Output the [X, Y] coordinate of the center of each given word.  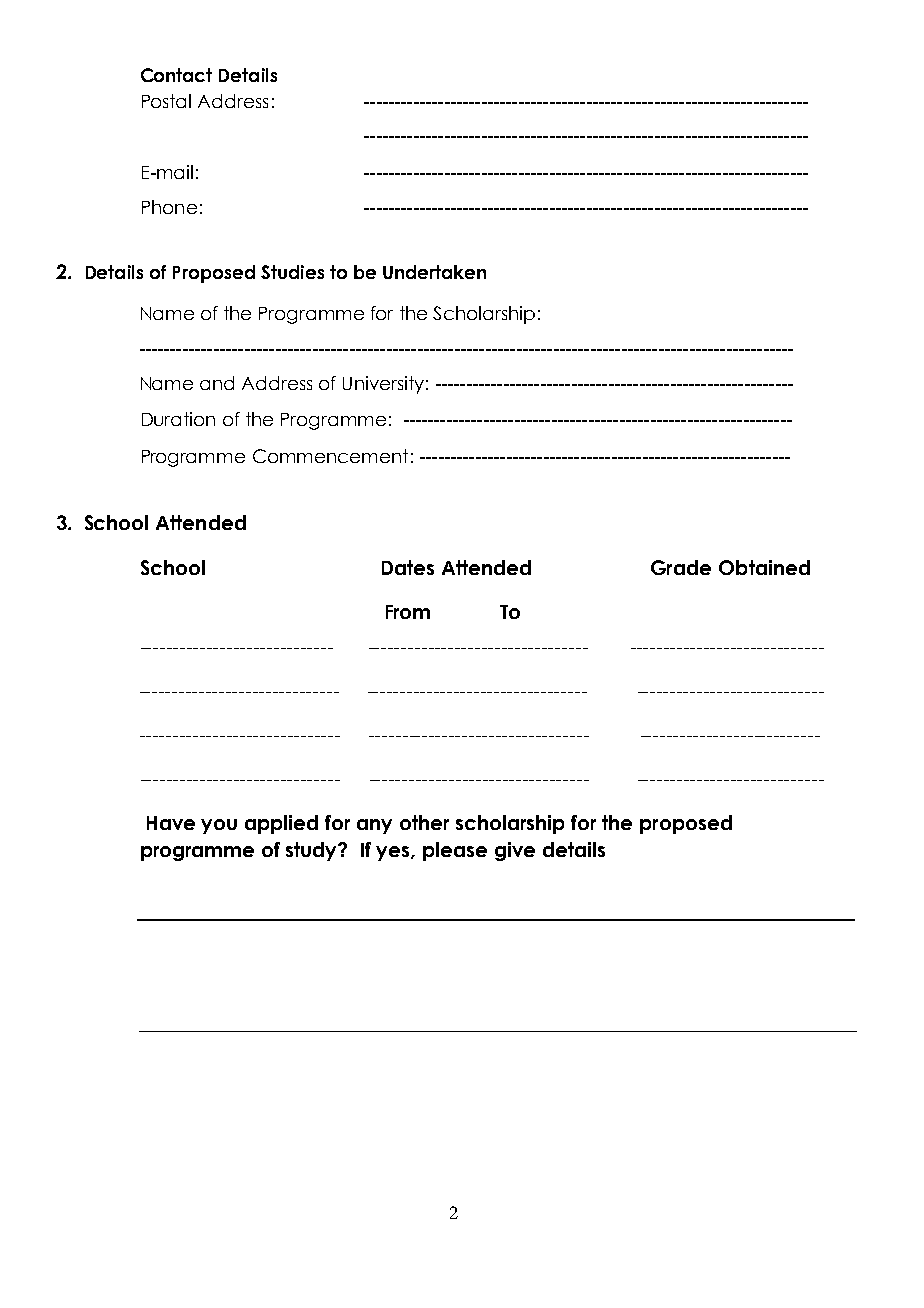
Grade [681, 567]
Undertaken [434, 272]
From [408, 612]
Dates [408, 567]
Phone [169, 207]
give [515, 851]
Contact [176, 75]
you [219, 826]
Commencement [330, 456]
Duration [178, 419]
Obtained [764, 567]
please [455, 851]
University [383, 385]
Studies [292, 272]
